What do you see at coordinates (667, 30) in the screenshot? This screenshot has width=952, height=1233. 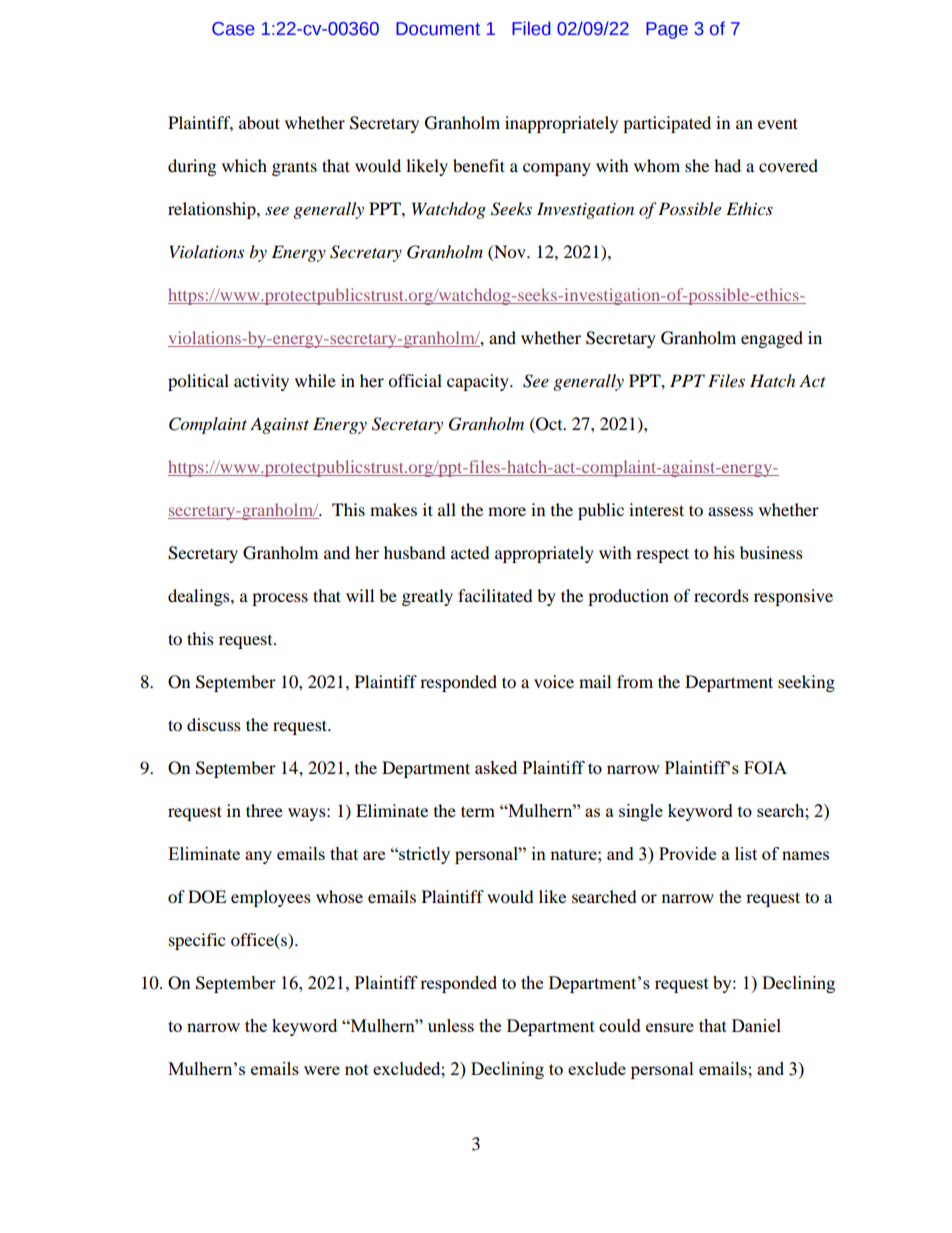 I see `Page` at bounding box center [667, 30].
